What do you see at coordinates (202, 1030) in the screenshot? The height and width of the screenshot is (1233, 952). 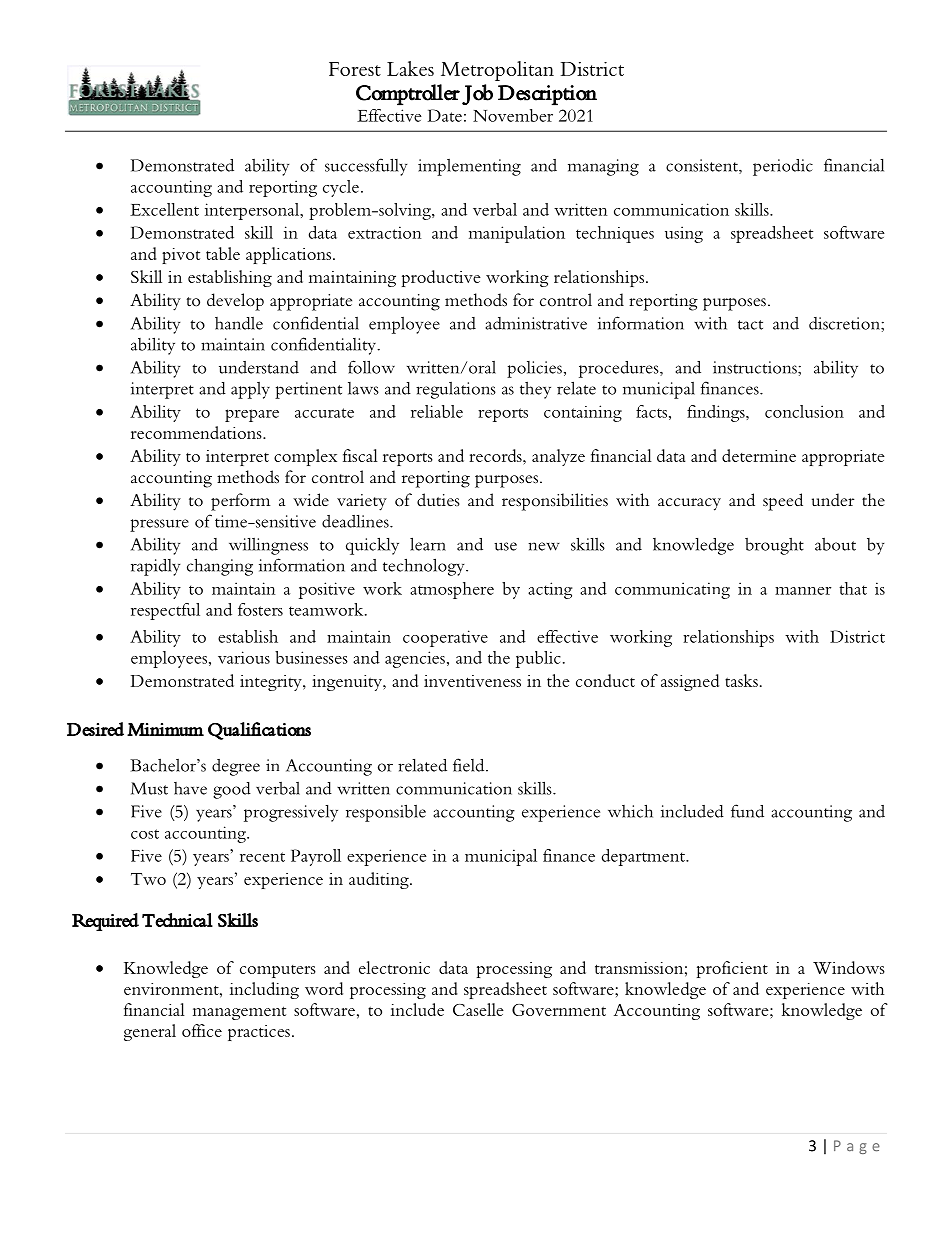 I see `office` at bounding box center [202, 1030].
